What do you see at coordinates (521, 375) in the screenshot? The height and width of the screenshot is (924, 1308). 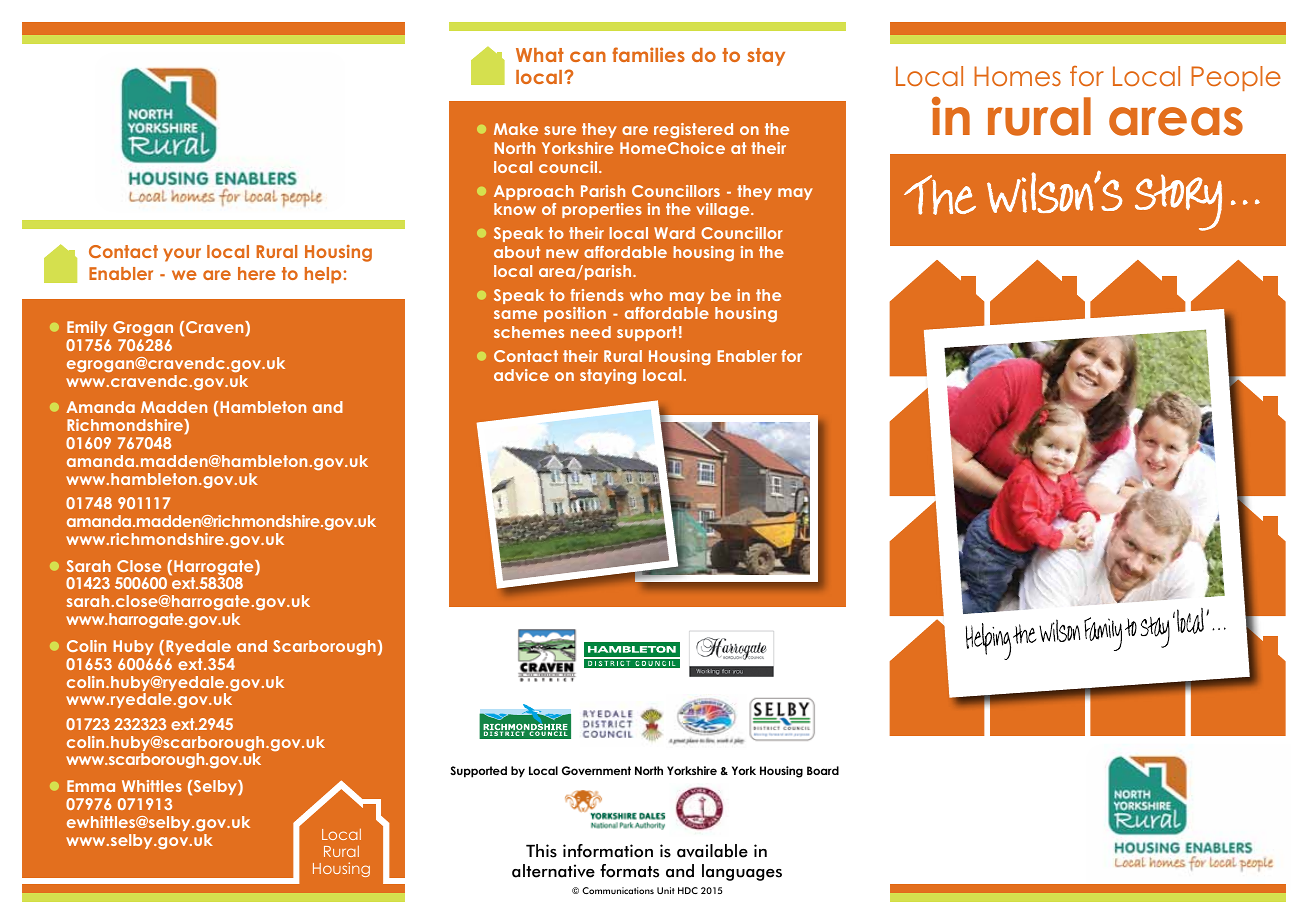 I see `advice` at bounding box center [521, 375].
